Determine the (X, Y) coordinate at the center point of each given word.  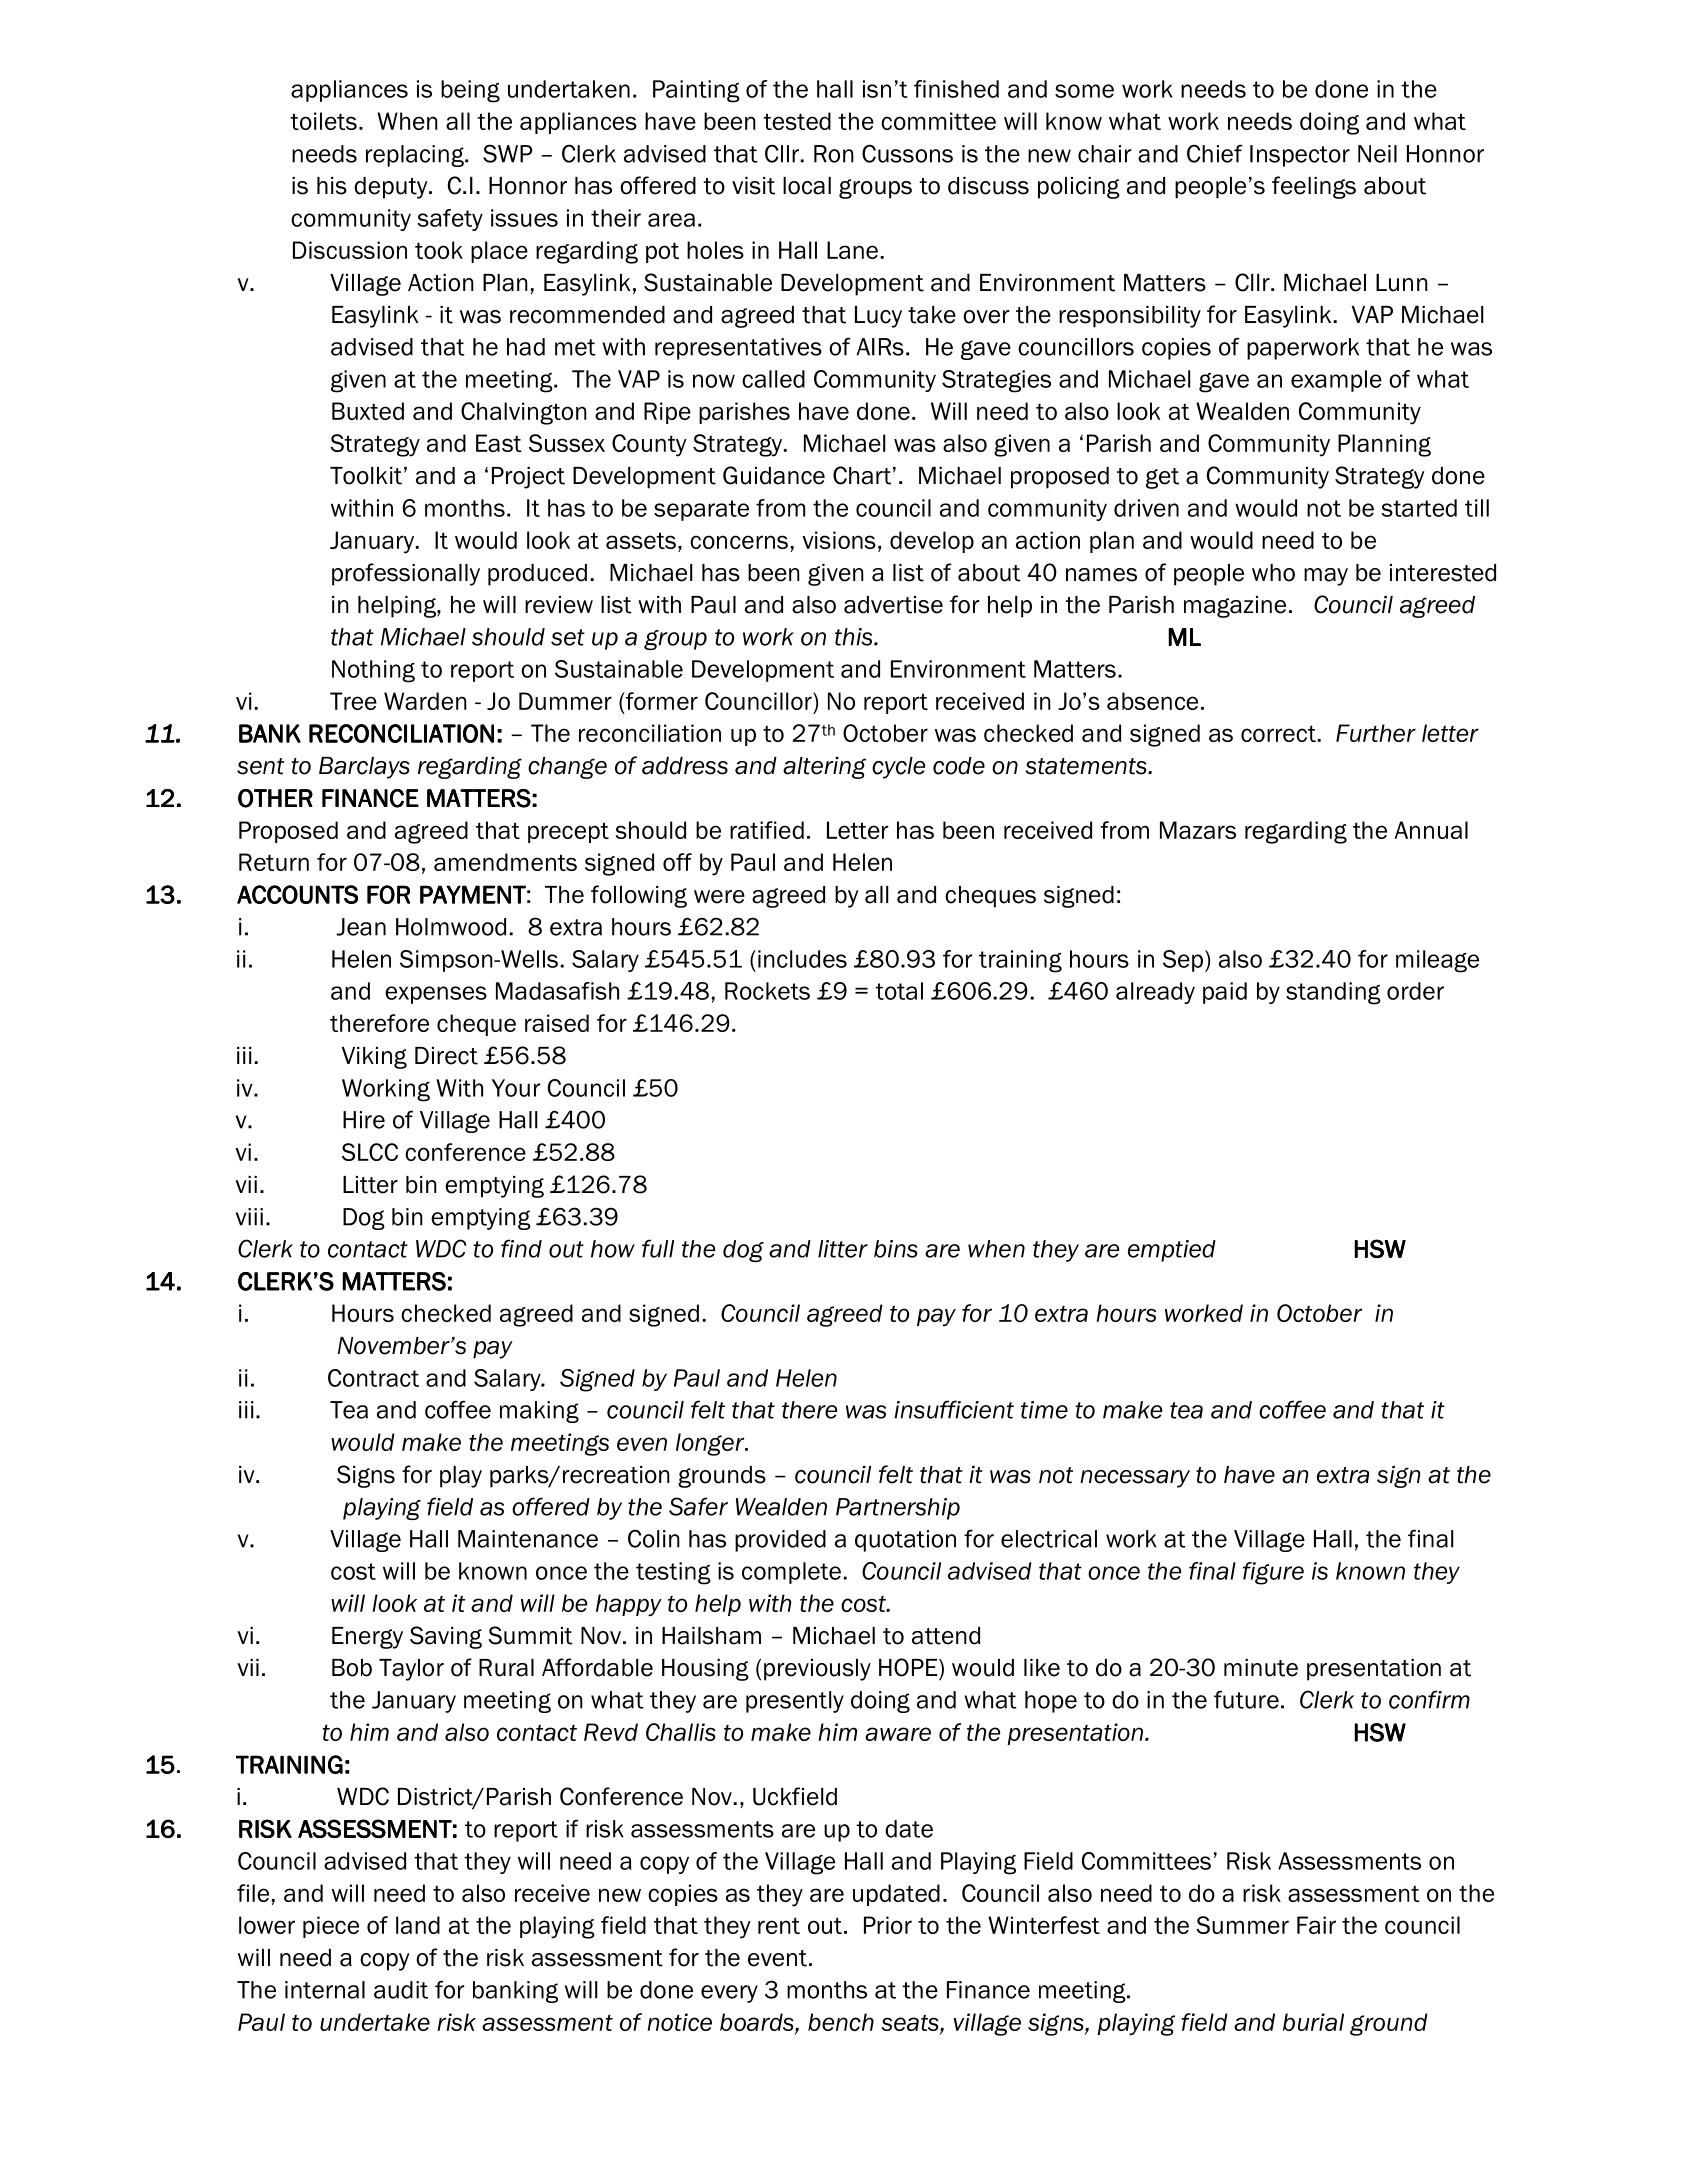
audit (401, 1990)
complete (791, 1573)
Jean (361, 927)
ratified (767, 830)
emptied (1172, 1251)
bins (895, 1249)
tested (797, 121)
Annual (1431, 830)
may (1326, 577)
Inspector (1300, 156)
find (521, 1248)
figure (1273, 1573)
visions (839, 540)
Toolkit (366, 476)
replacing (416, 156)
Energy (367, 1638)
